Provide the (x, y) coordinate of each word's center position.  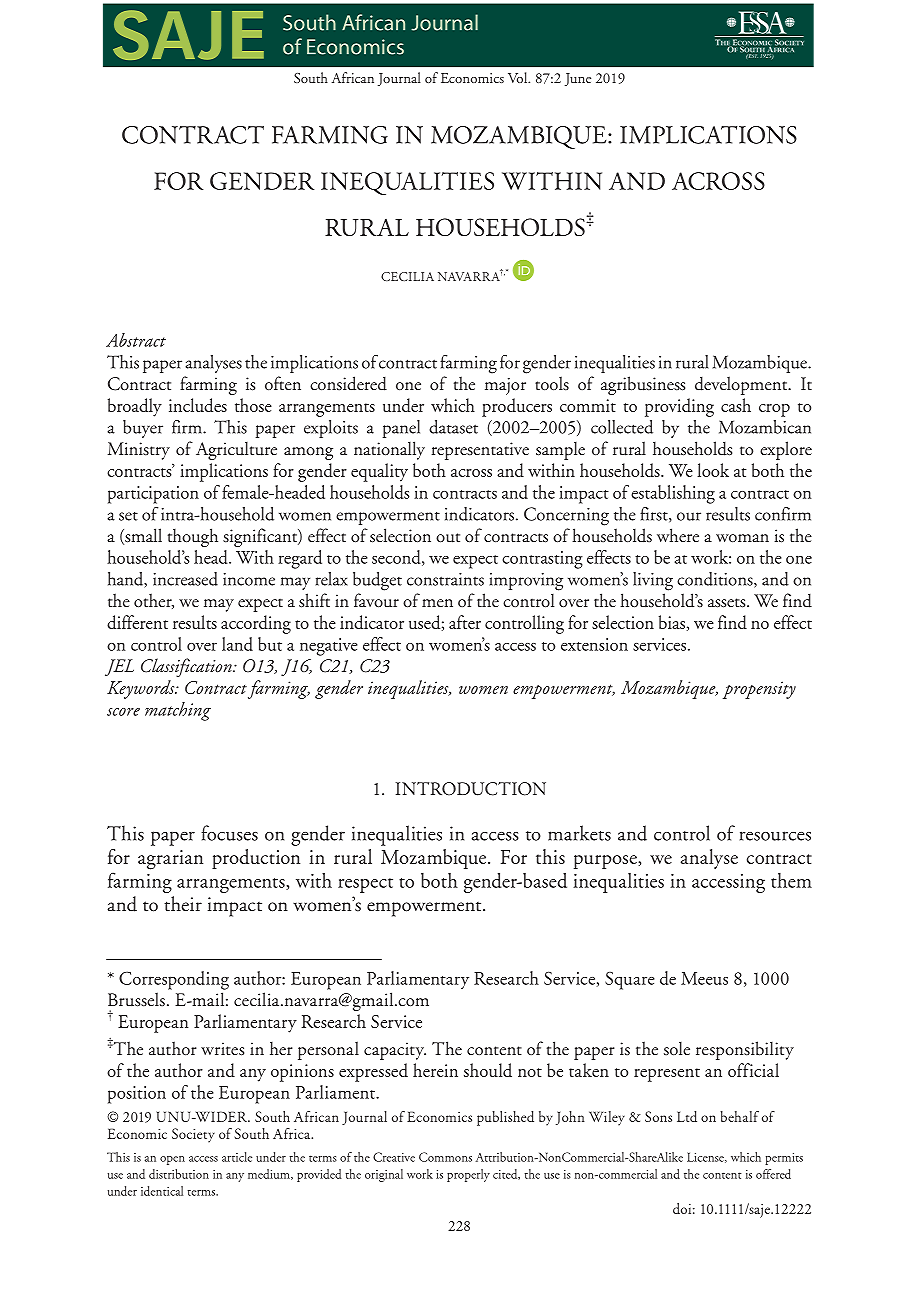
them (791, 880)
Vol (519, 77)
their (183, 904)
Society (193, 1135)
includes (198, 405)
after (465, 622)
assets (728, 603)
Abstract (136, 340)
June (578, 79)
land (237, 644)
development (742, 385)
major (505, 386)
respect (365, 885)
